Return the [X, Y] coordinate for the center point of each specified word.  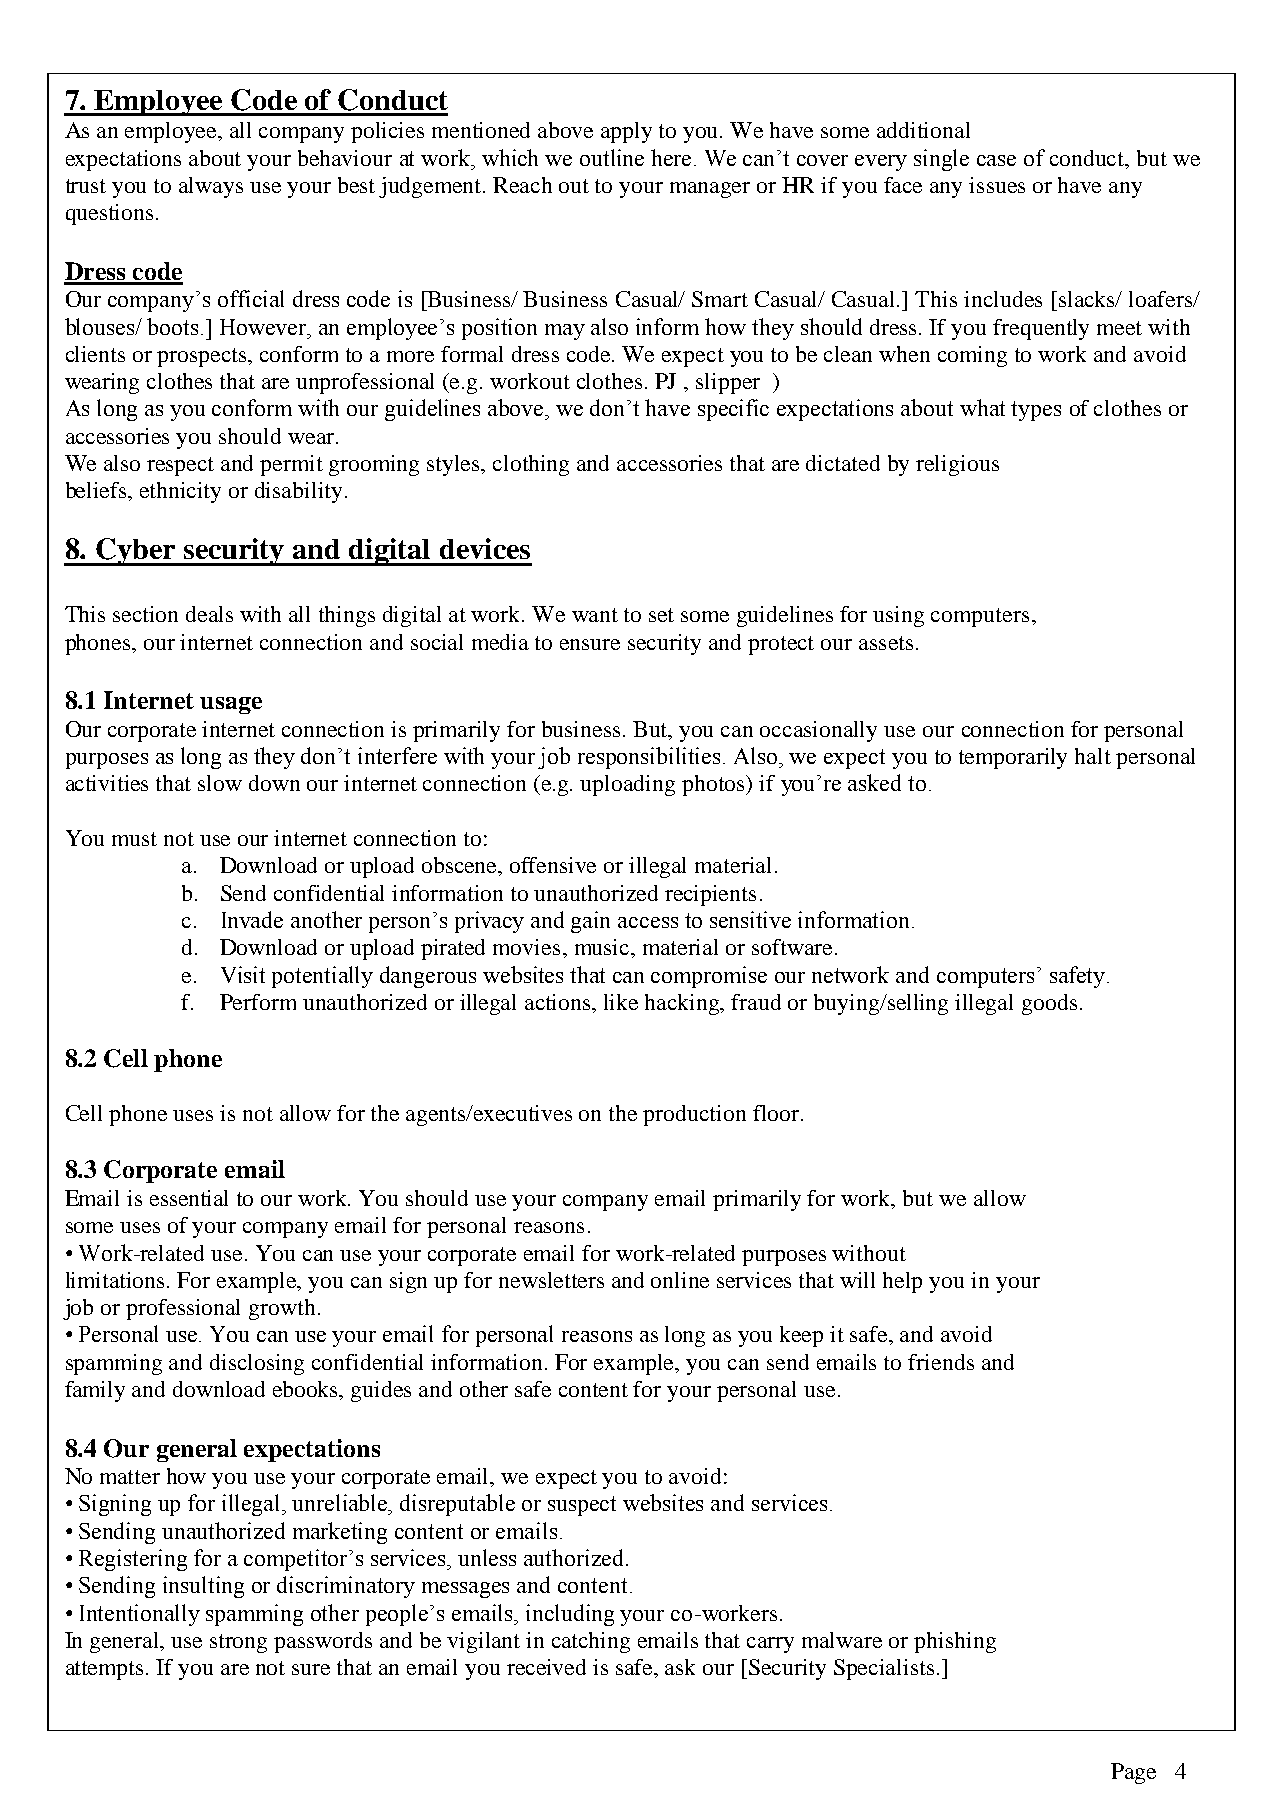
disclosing [257, 1364]
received [546, 1667]
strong [238, 1643]
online [680, 1280]
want [595, 615]
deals [209, 614]
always [211, 187]
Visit [243, 974]
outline [612, 157]
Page [1133, 1773]
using [898, 616]
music [603, 947]
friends [941, 1362]
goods [1049, 1004]
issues [997, 185]
